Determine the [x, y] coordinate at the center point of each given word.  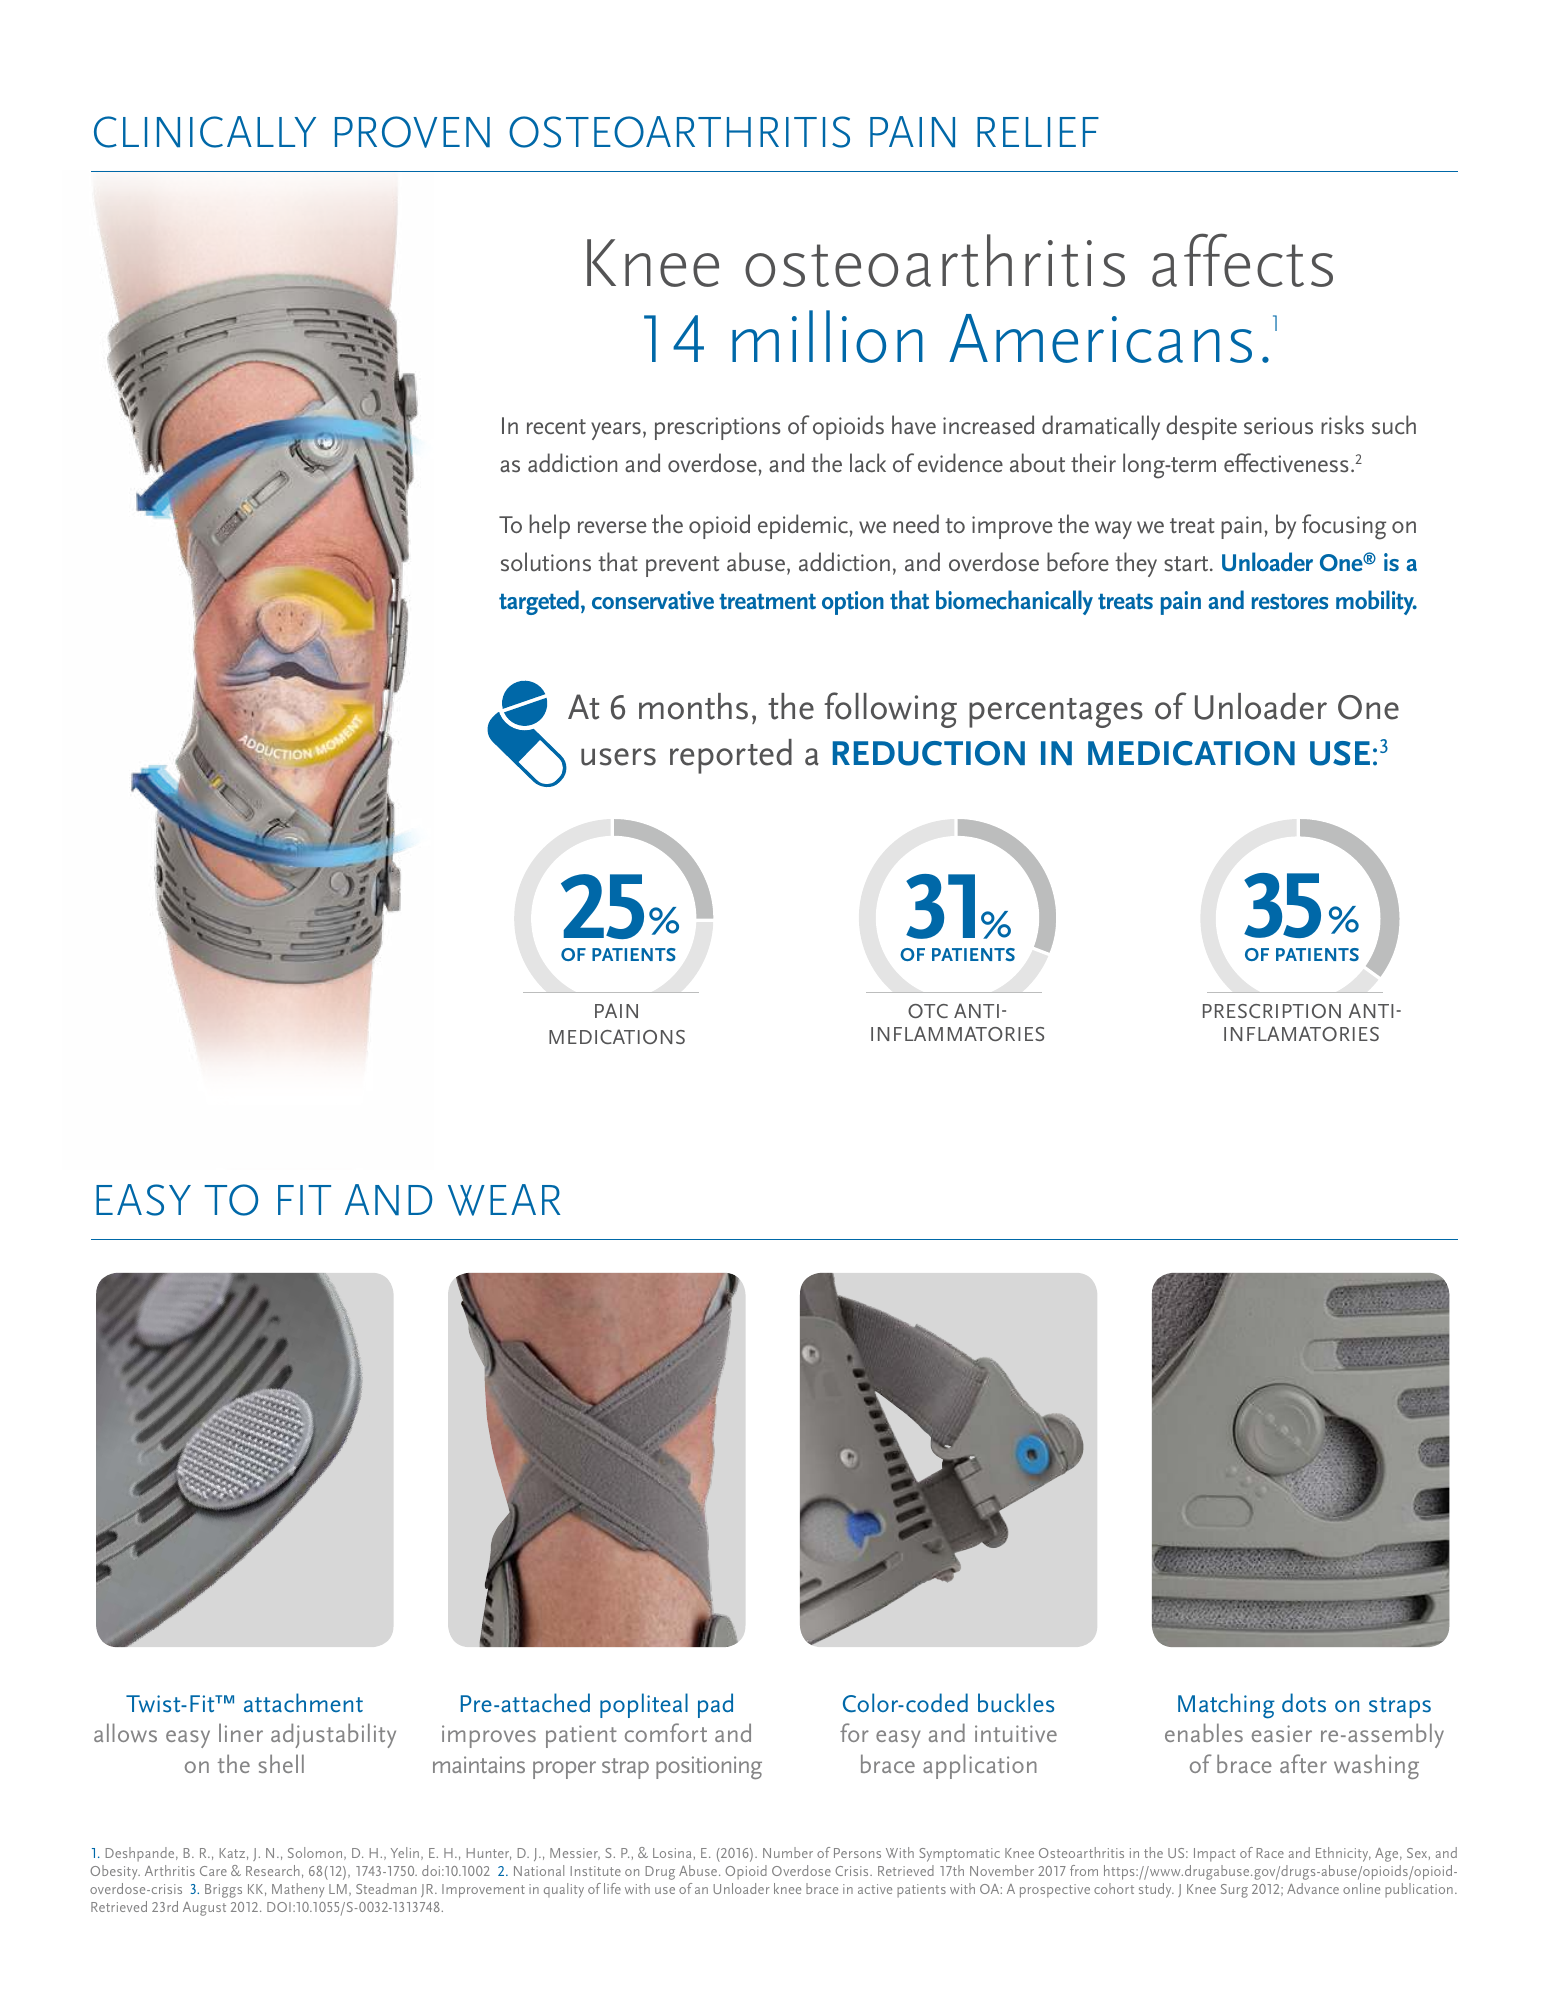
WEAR [504, 1200]
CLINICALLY [205, 132]
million [827, 336]
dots [1304, 1702]
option [853, 603]
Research [273, 1870]
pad [715, 1705]
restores [1290, 602]
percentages [1056, 713]
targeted [539, 602]
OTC [928, 1011]
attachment [303, 1702]
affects [1242, 260]
